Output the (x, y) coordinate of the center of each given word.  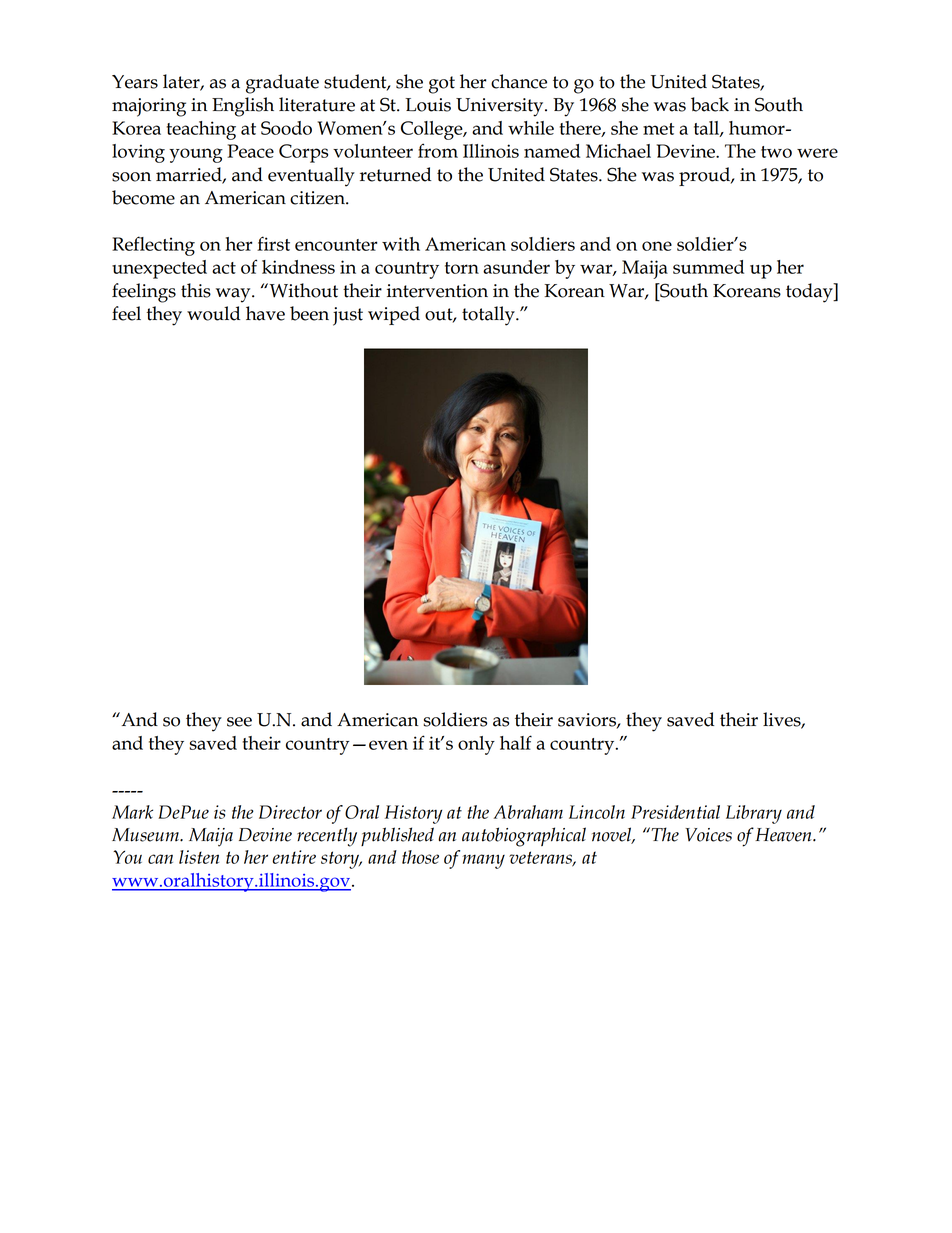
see (239, 722)
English (243, 107)
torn (462, 268)
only (476, 745)
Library (754, 814)
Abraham (528, 812)
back (710, 104)
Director (290, 812)
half (516, 742)
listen (199, 857)
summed (708, 267)
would (213, 313)
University (501, 107)
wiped (394, 315)
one (657, 246)
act (224, 268)
